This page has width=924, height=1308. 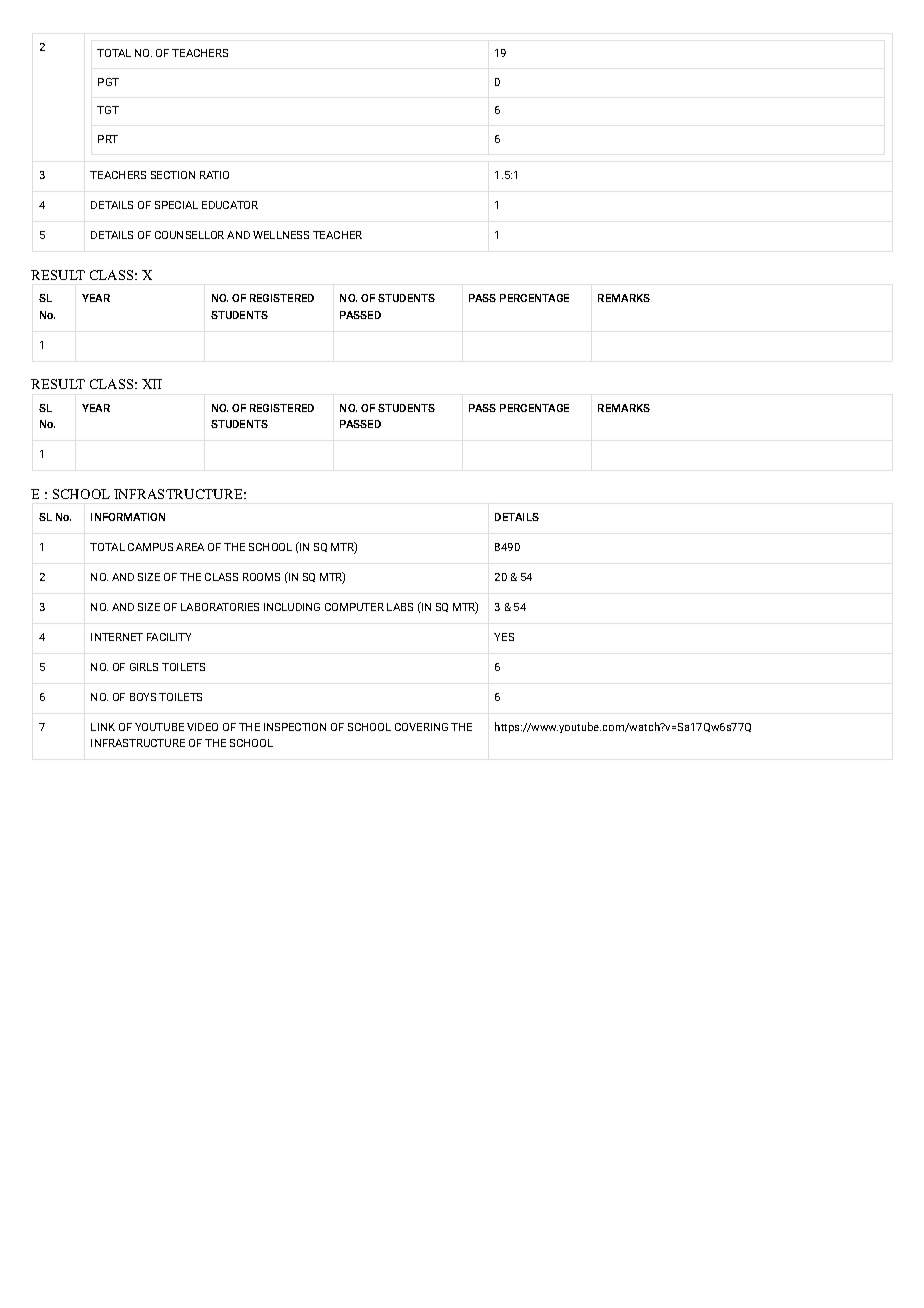 I want to click on AREA, so click(x=190, y=547).
